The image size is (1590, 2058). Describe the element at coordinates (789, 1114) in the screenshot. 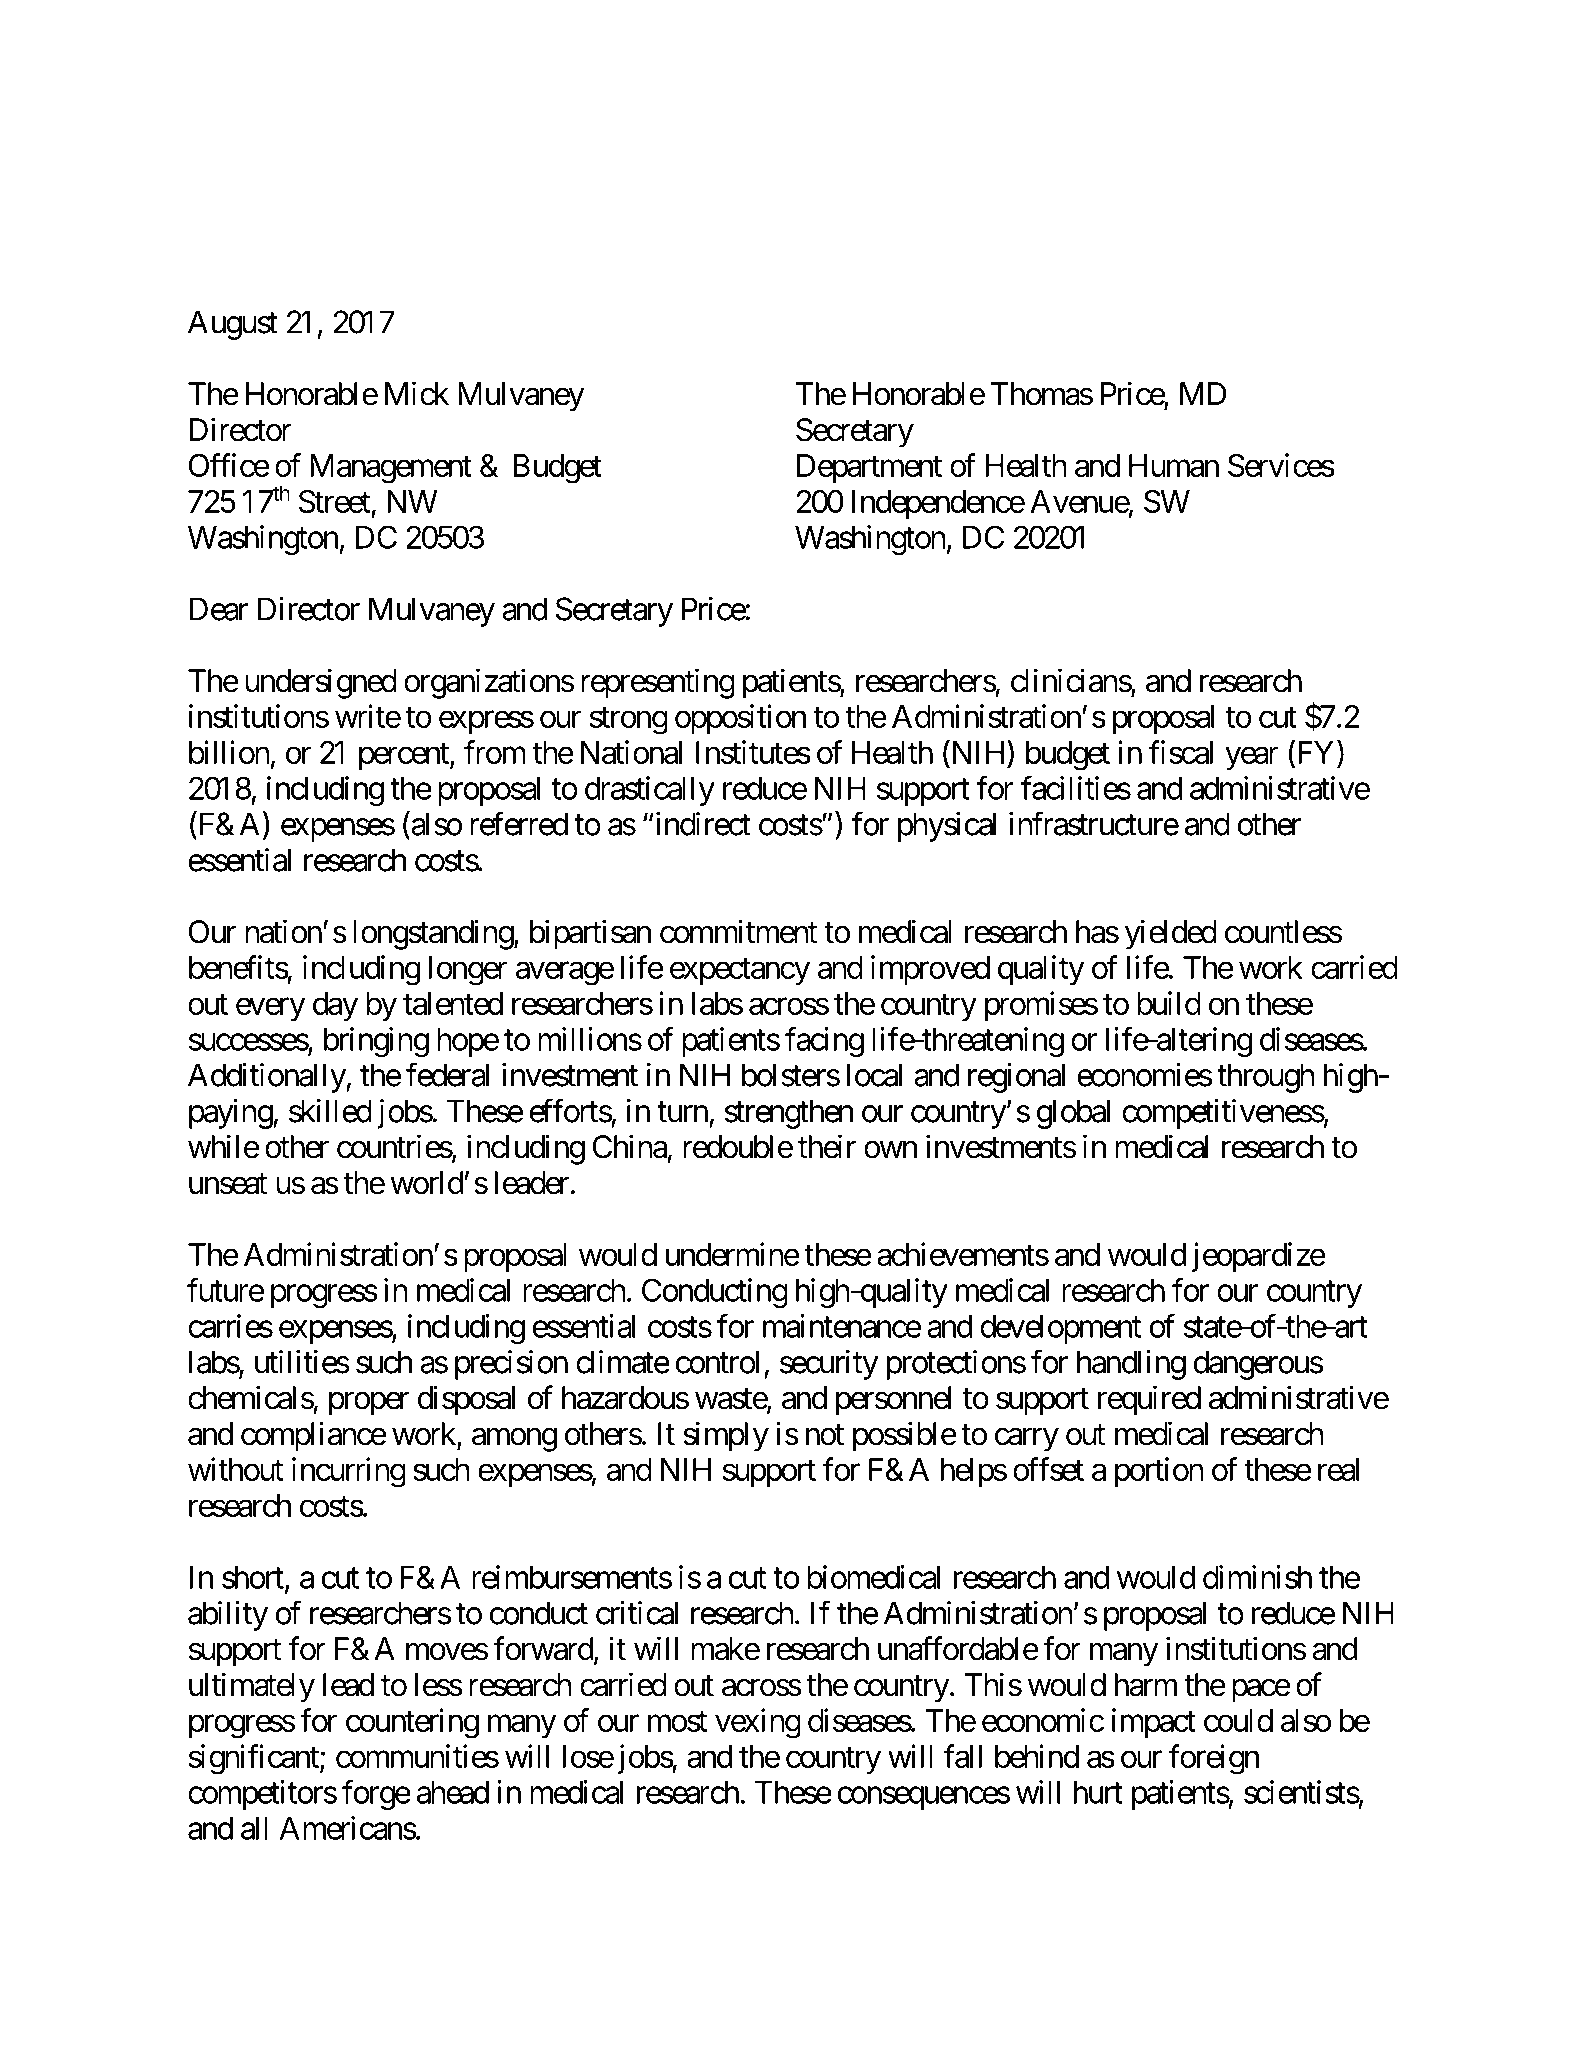

I see `strengthen` at that location.
